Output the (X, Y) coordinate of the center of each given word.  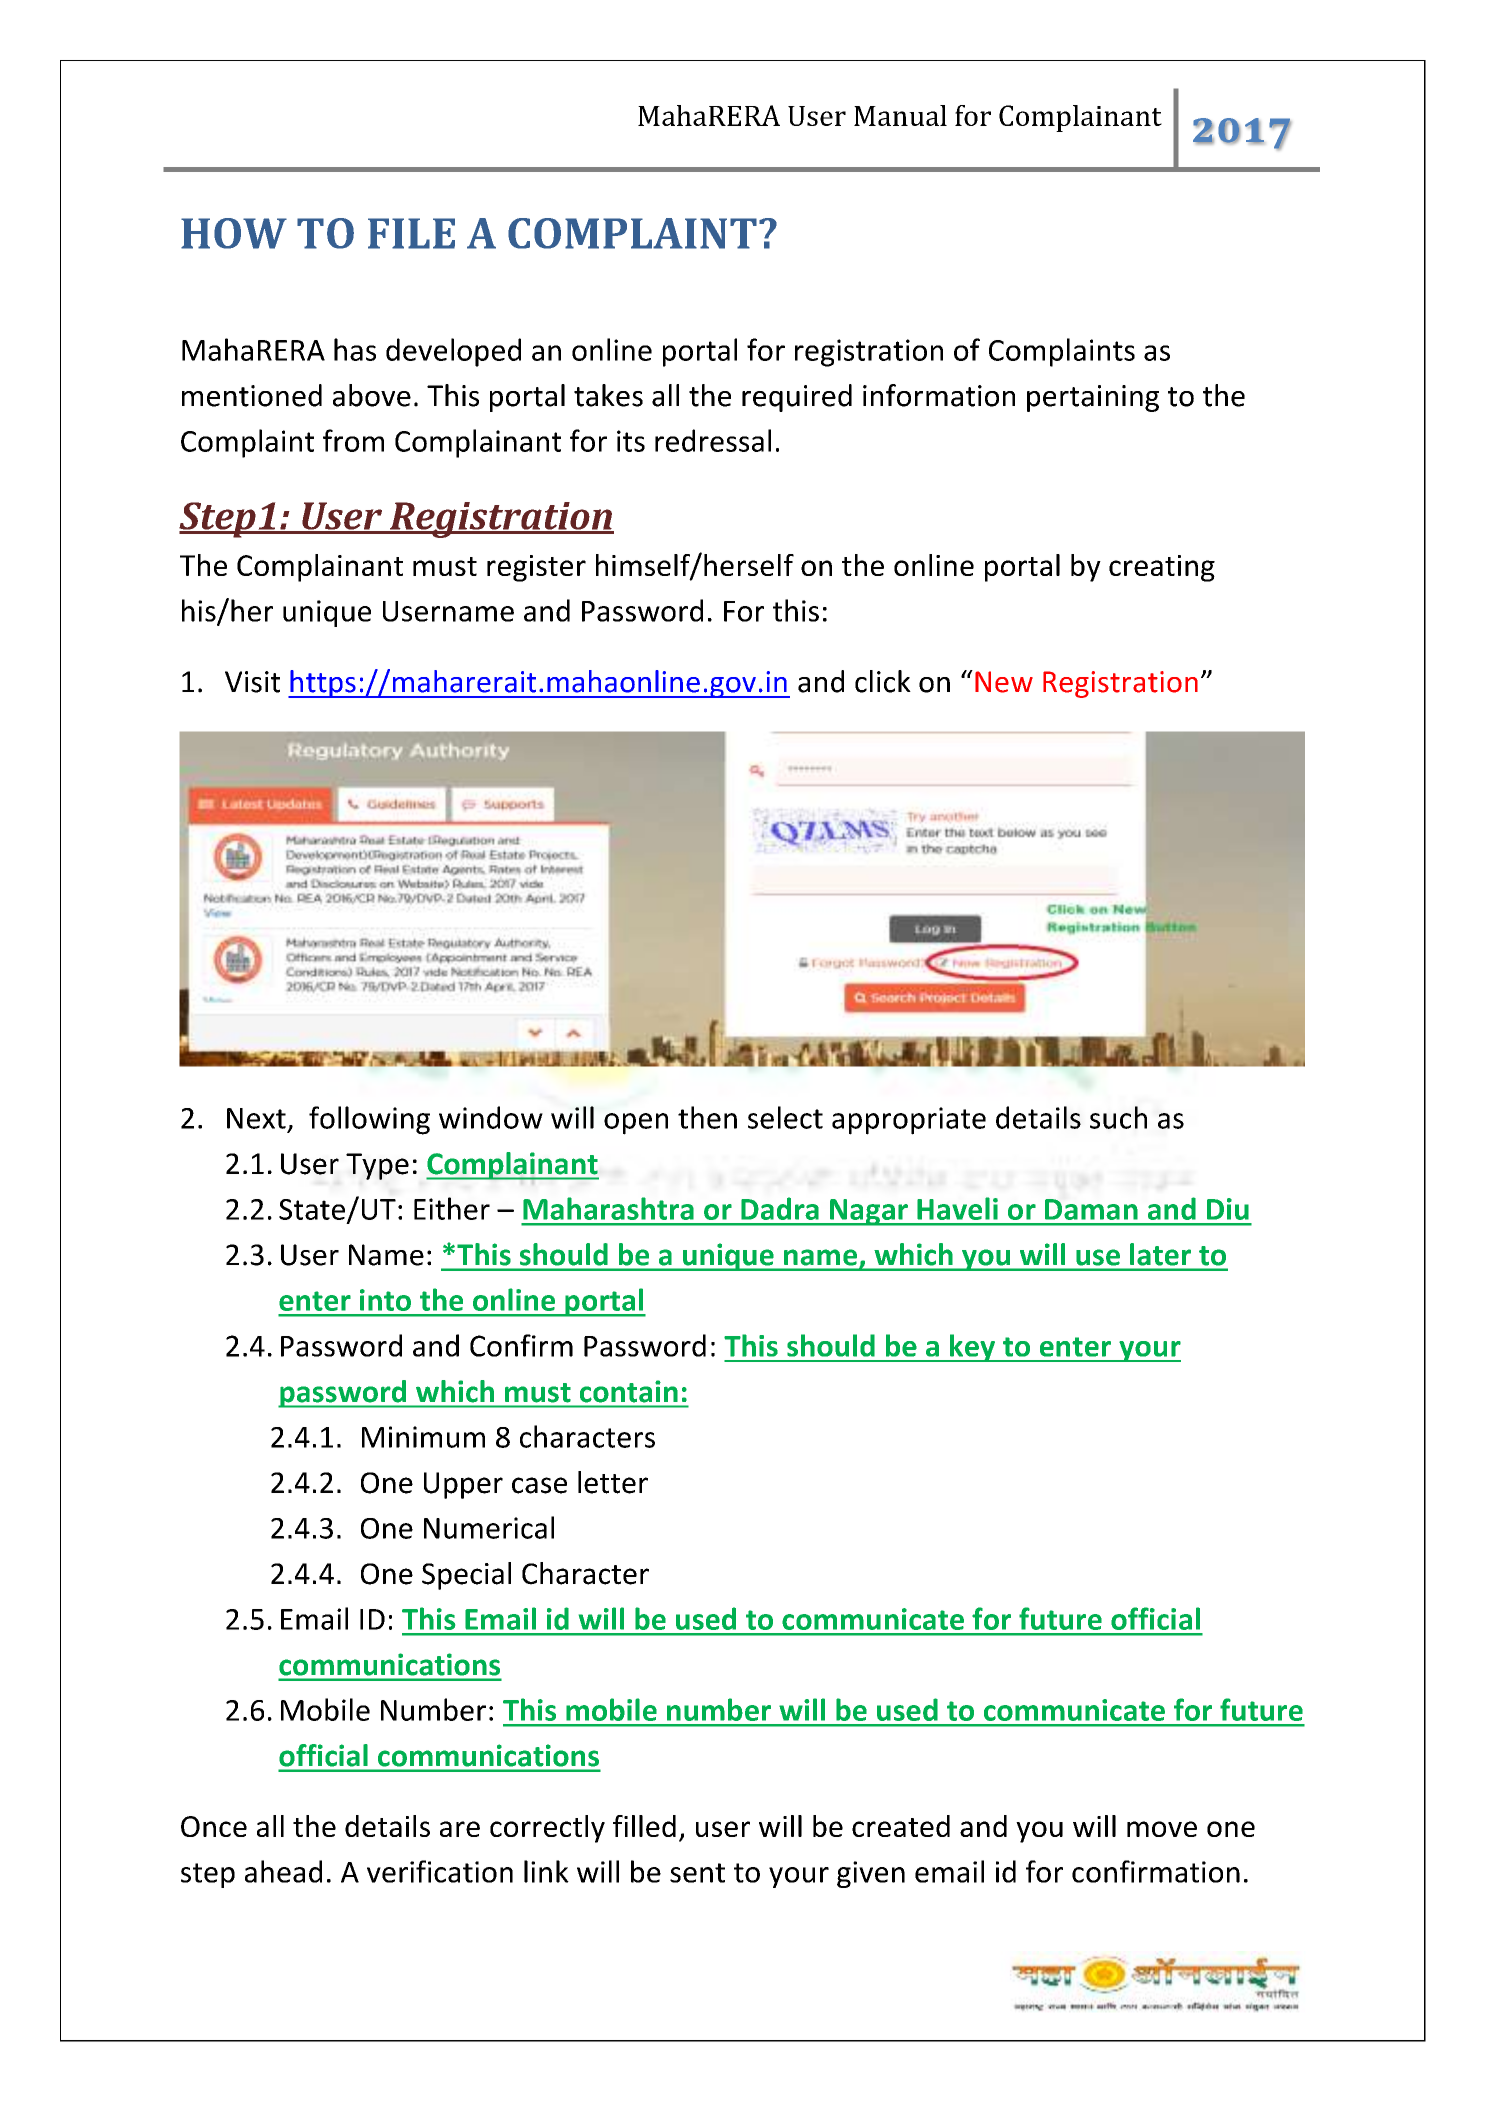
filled (644, 1826)
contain (628, 1391)
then (707, 1117)
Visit (252, 682)
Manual (900, 115)
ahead (283, 1871)
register (536, 568)
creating (1162, 568)
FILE (411, 233)
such (1118, 1117)
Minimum (423, 1437)
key (972, 1348)
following (369, 1120)
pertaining (1093, 398)
